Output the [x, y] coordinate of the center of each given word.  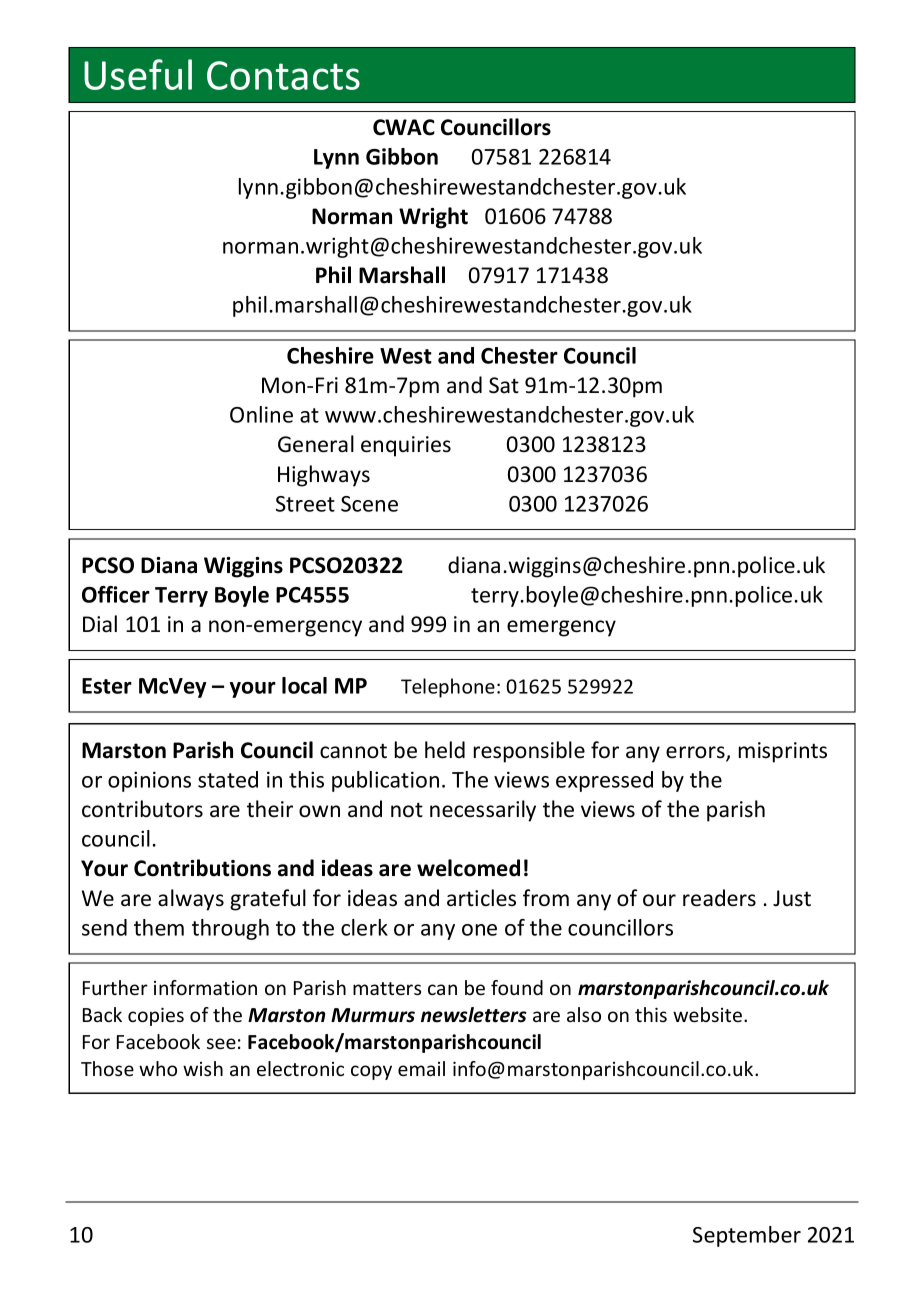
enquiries [406, 446]
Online [261, 414]
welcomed [468, 868]
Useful [138, 74]
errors [696, 753]
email [421, 1068]
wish [203, 1068]
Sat [504, 385]
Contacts [283, 75]
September [747, 1236]
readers [719, 898]
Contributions [202, 868]
